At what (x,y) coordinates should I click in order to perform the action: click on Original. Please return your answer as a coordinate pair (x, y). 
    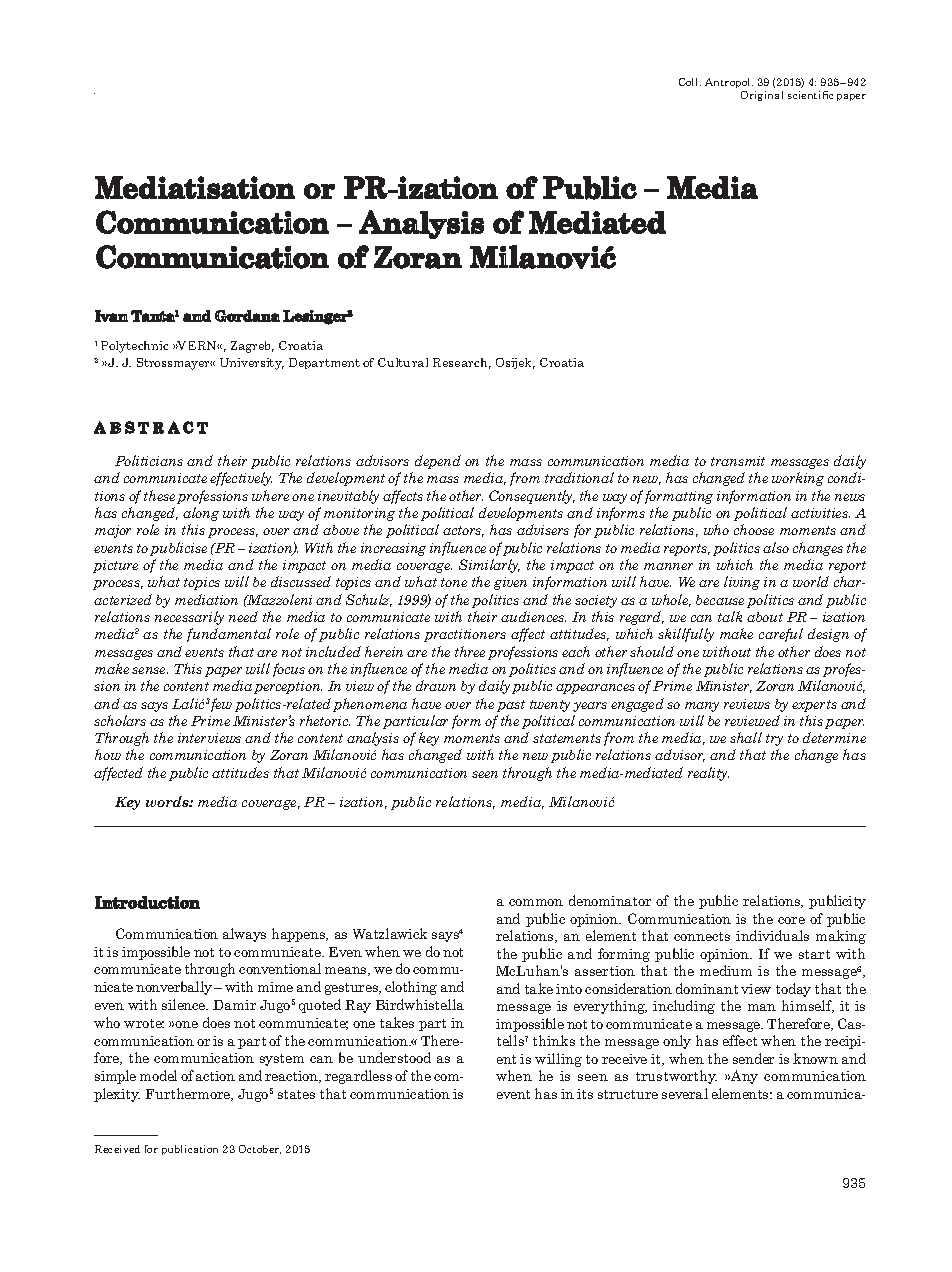
    Looking at the image, I should click on (762, 96).
